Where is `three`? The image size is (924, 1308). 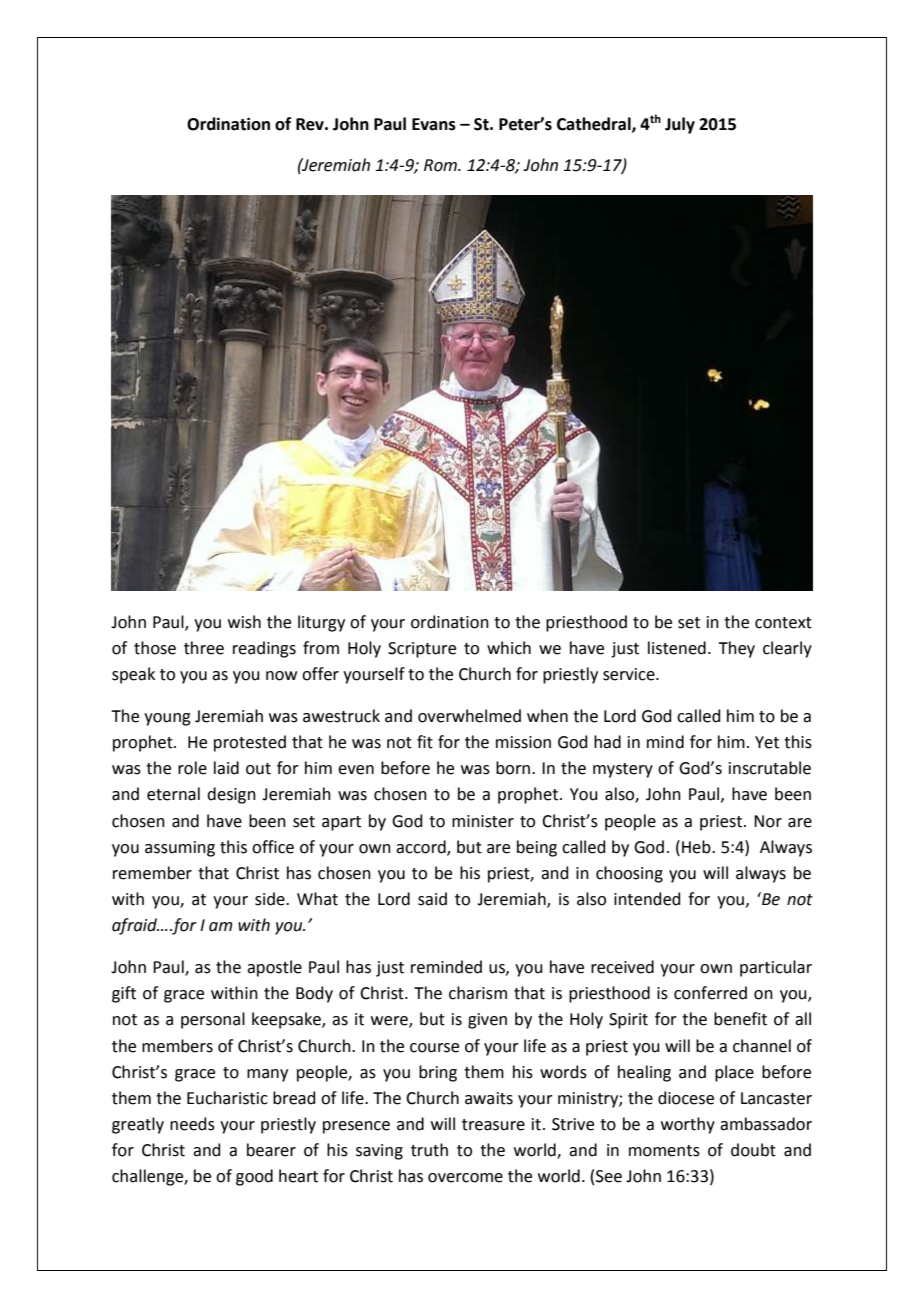 three is located at coordinates (204, 648).
